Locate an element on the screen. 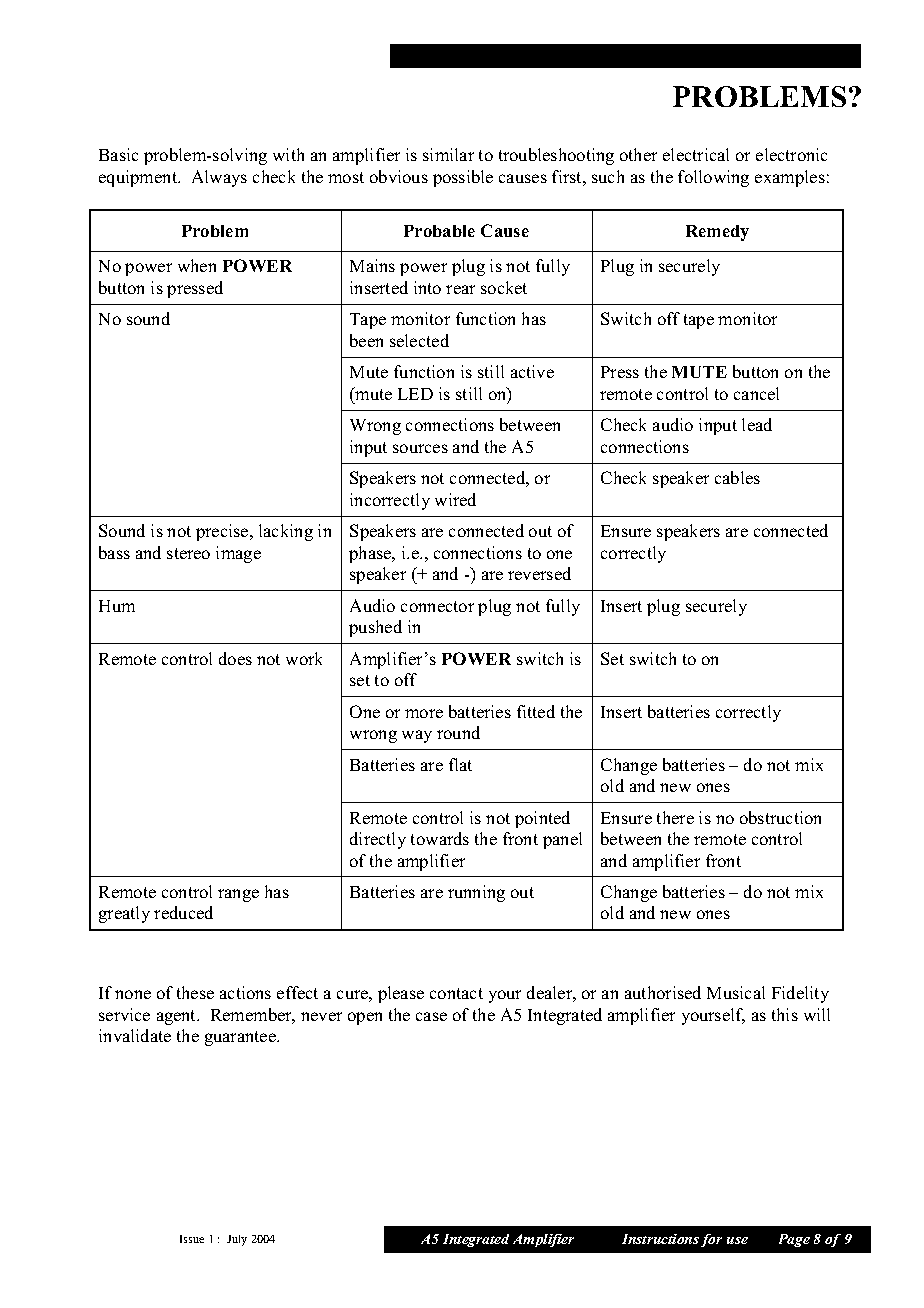 Image resolution: width=924 pixels, height=1308 pixels. contact is located at coordinates (456, 993).
